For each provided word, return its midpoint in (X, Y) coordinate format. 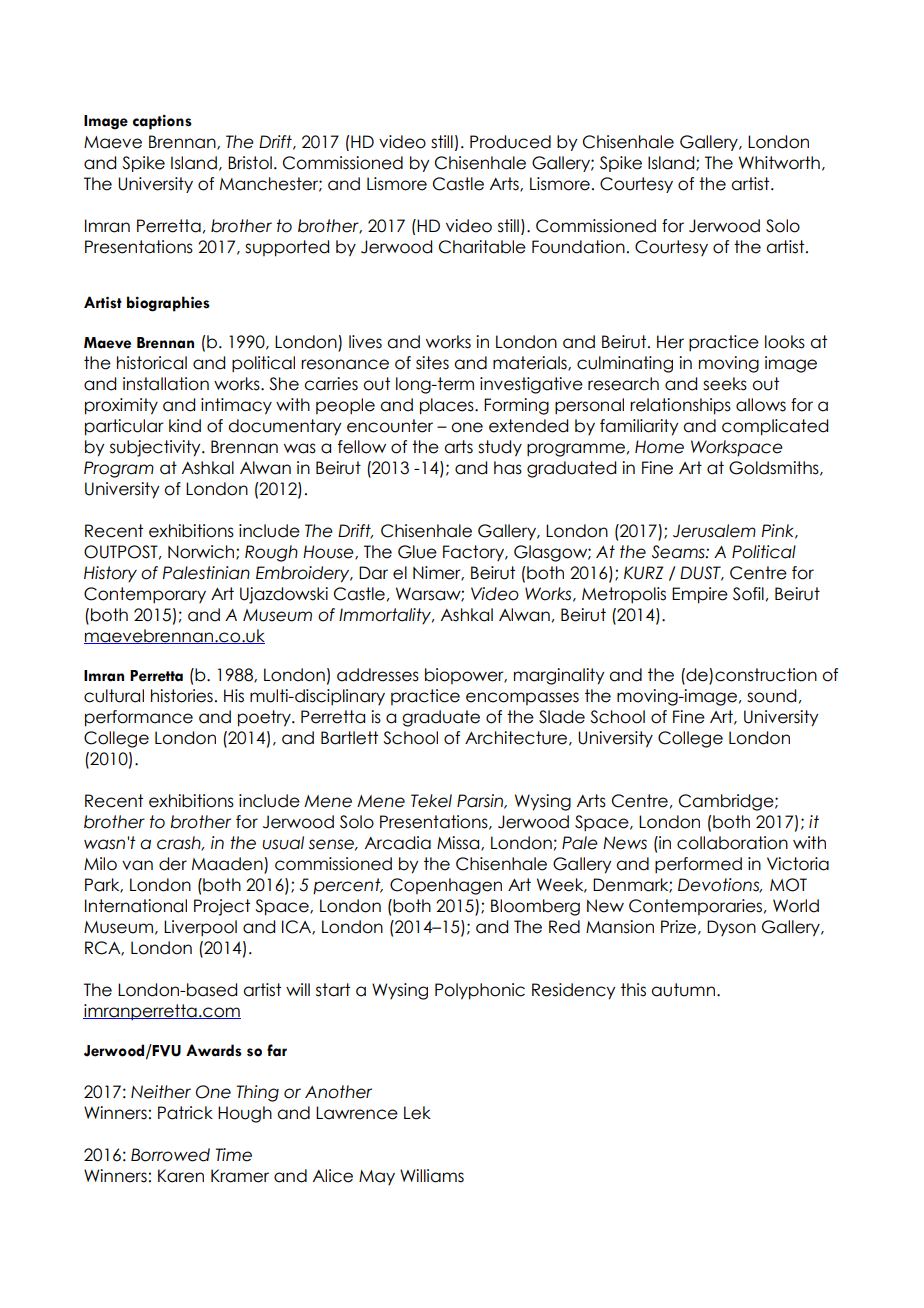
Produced (510, 142)
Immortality (386, 616)
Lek (417, 1113)
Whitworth (779, 163)
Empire (700, 595)
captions (162, 122)
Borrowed (170, 1155)
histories (182, 696)
